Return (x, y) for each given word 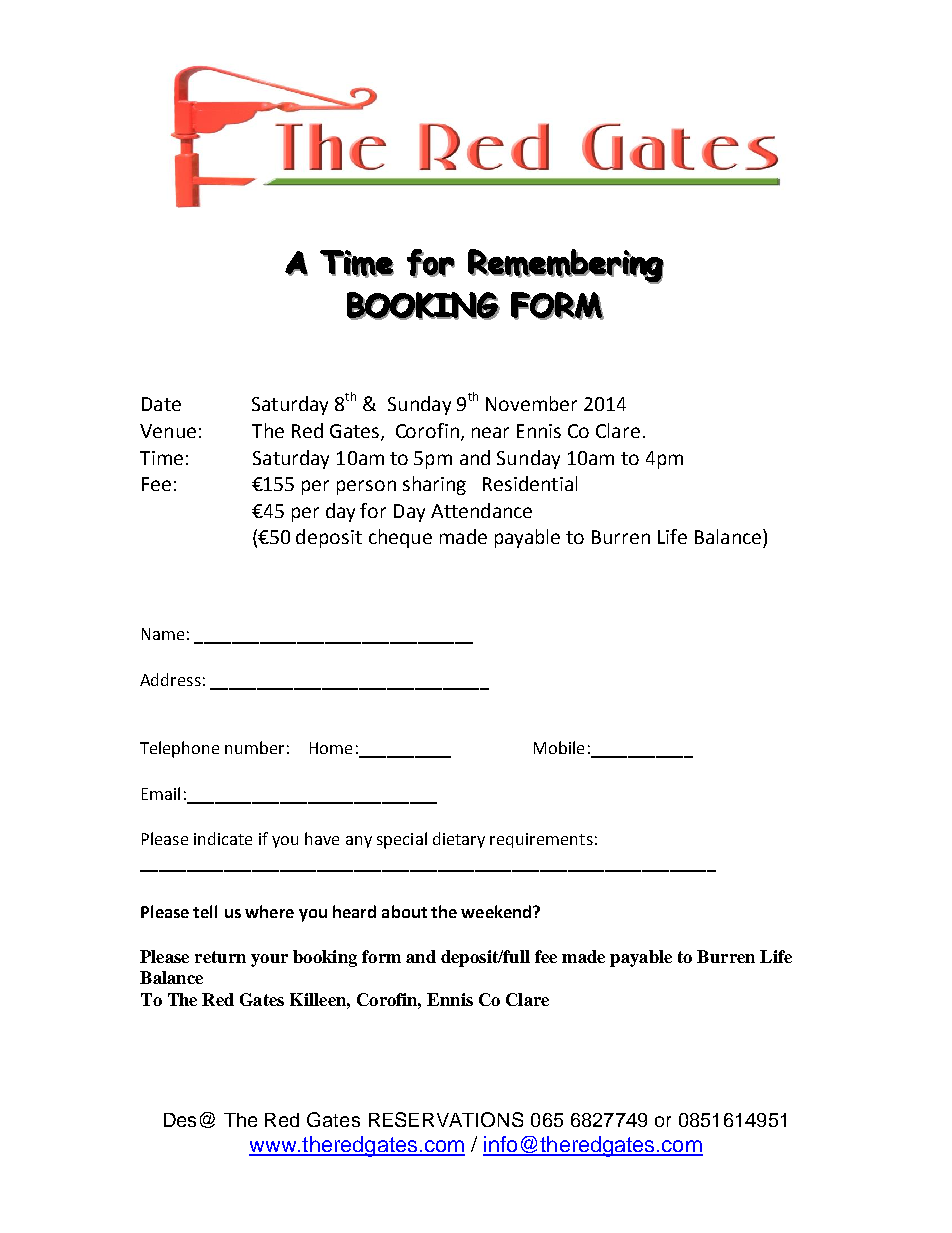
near (490, 432)
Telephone (179, 749)
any (359, 842)
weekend (497, 911)
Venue (168, 431)
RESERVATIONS (446, 1119)
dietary (459, 840)
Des (180, 1120)
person (366, 487)
